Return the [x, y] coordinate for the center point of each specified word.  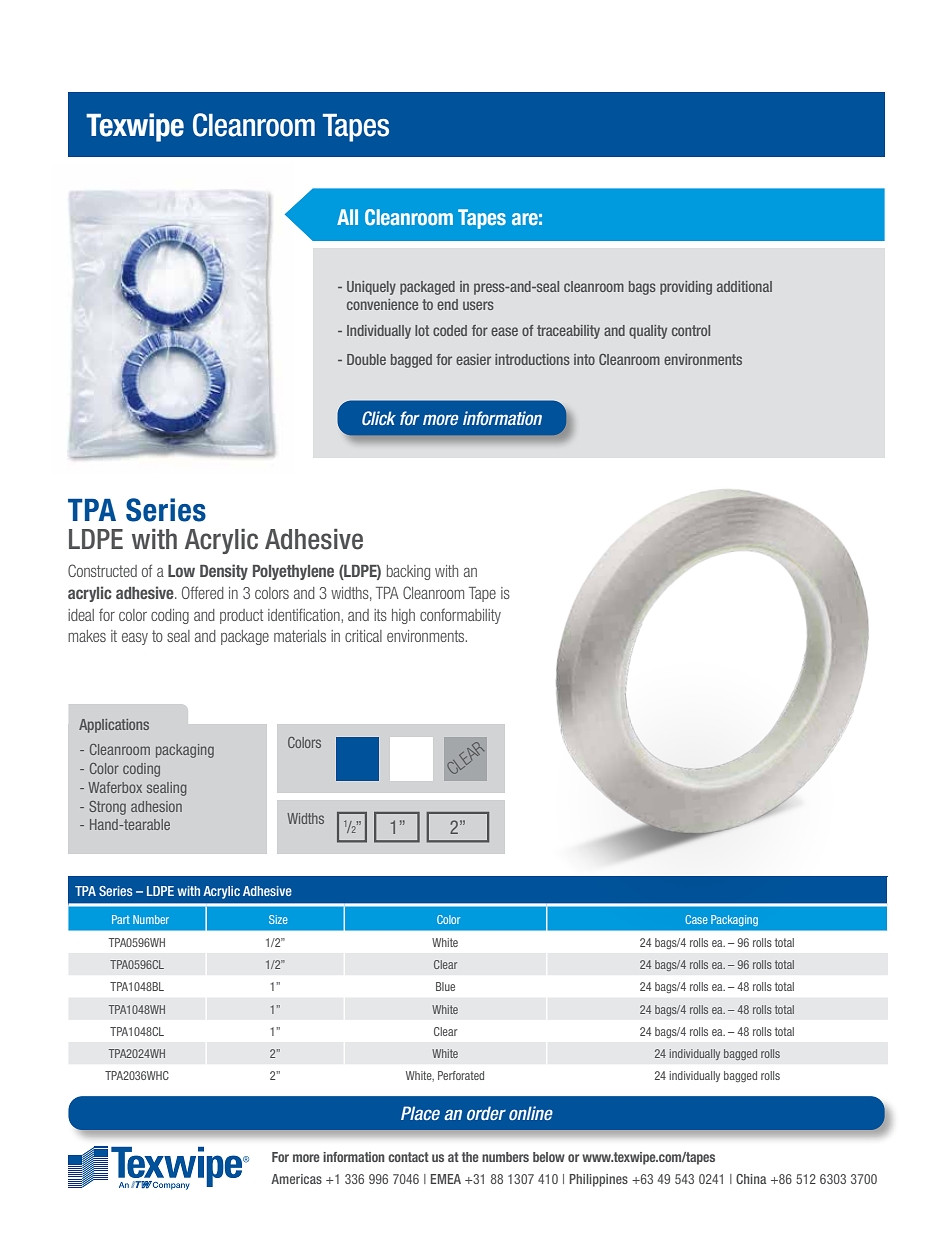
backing [408, 572]
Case [696, 919]
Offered [203, 592]
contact [408, 1157]
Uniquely [371, 288]
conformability [460, 616]
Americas [296, 1179]
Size [278, 919]
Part [121, 919]
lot [422, 330]
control [691, 330]
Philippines [599, 1180]
